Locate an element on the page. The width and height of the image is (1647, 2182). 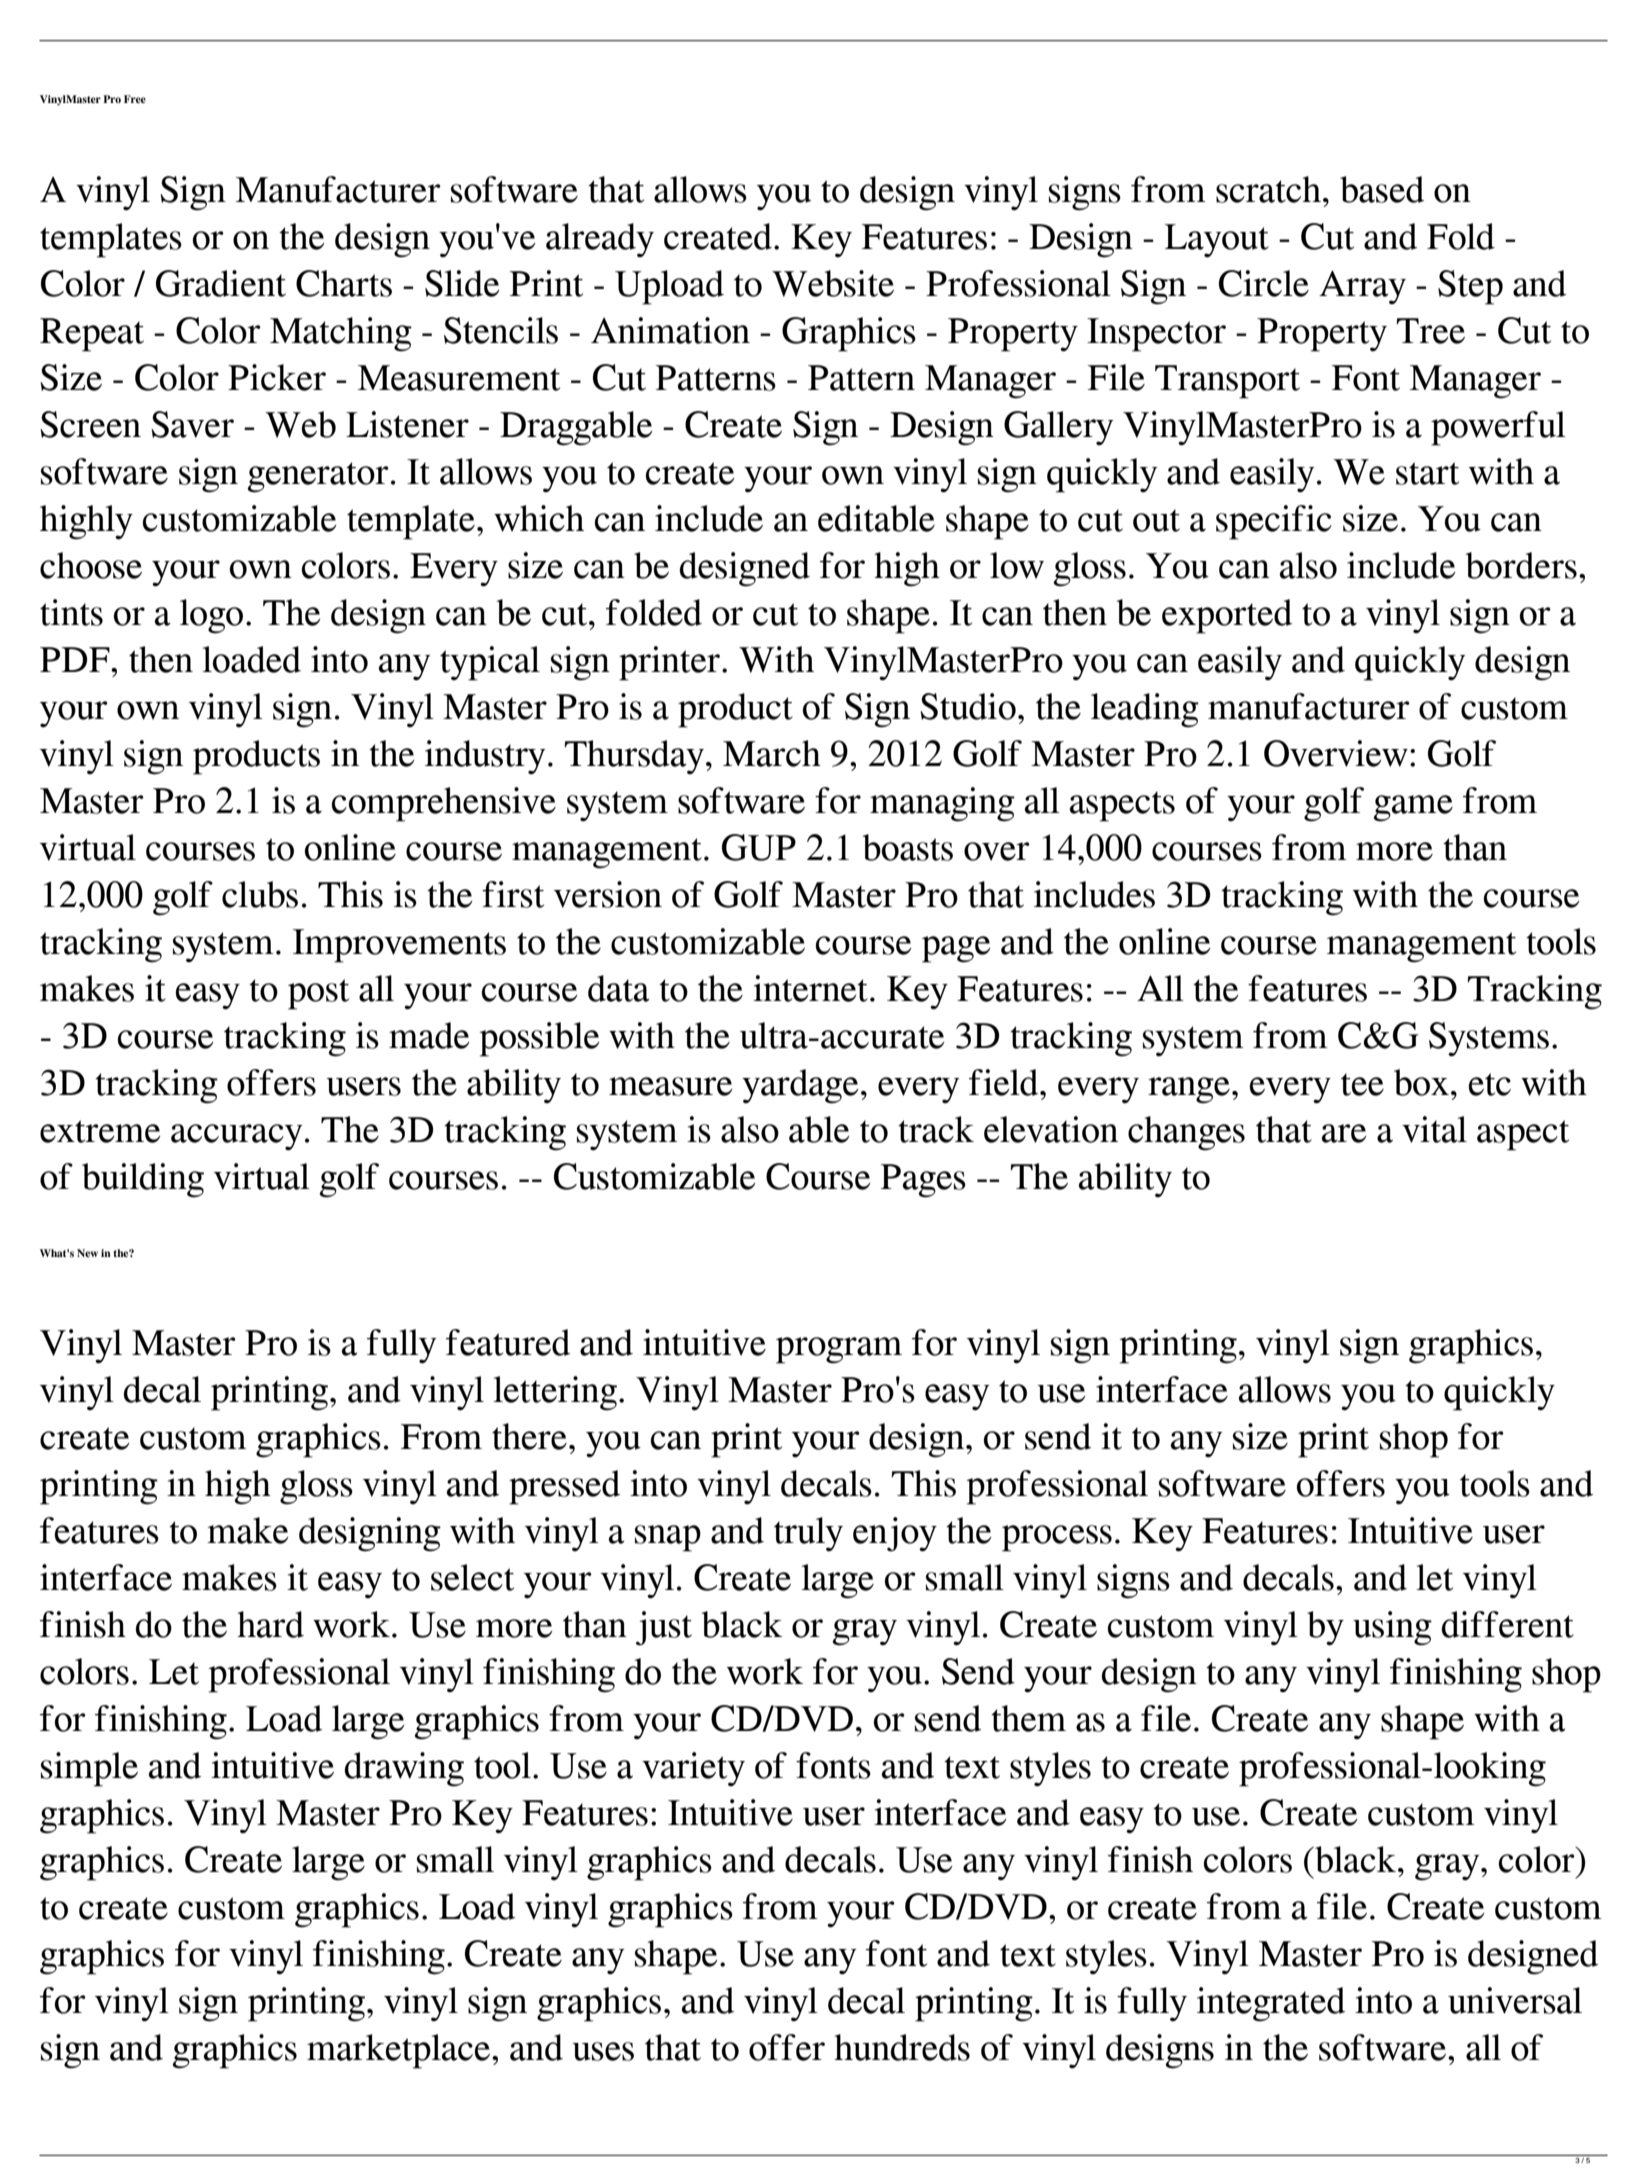
hundreds is located at coordinates (902, 2047).
